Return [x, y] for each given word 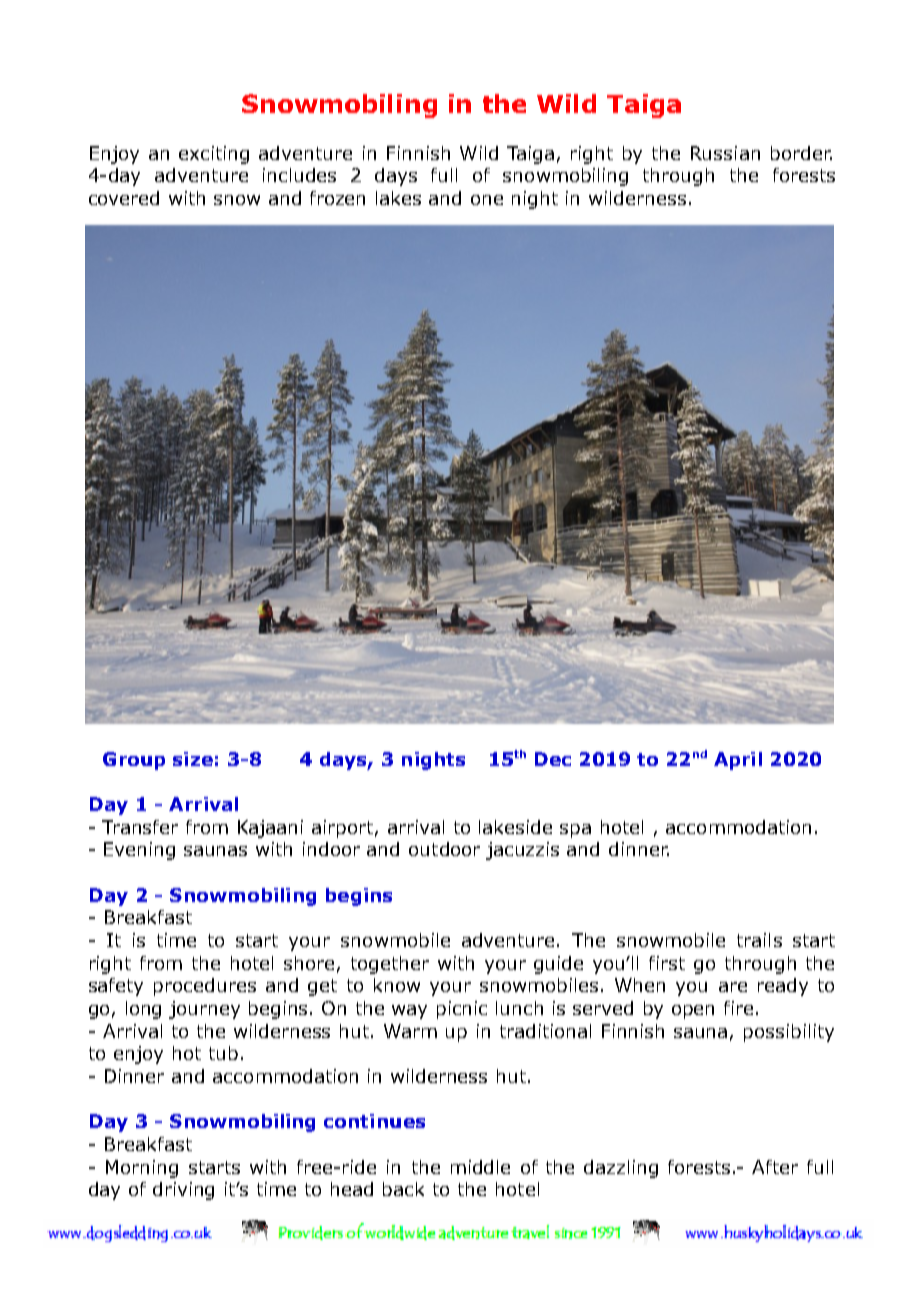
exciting [214, 155]
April [738, 761]
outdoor [444, 849]
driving [183, 1191]
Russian [725, 153]
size [193, 759]
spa [575, 831]
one [487, 200]
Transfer [140, 827]
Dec [553, 759]
